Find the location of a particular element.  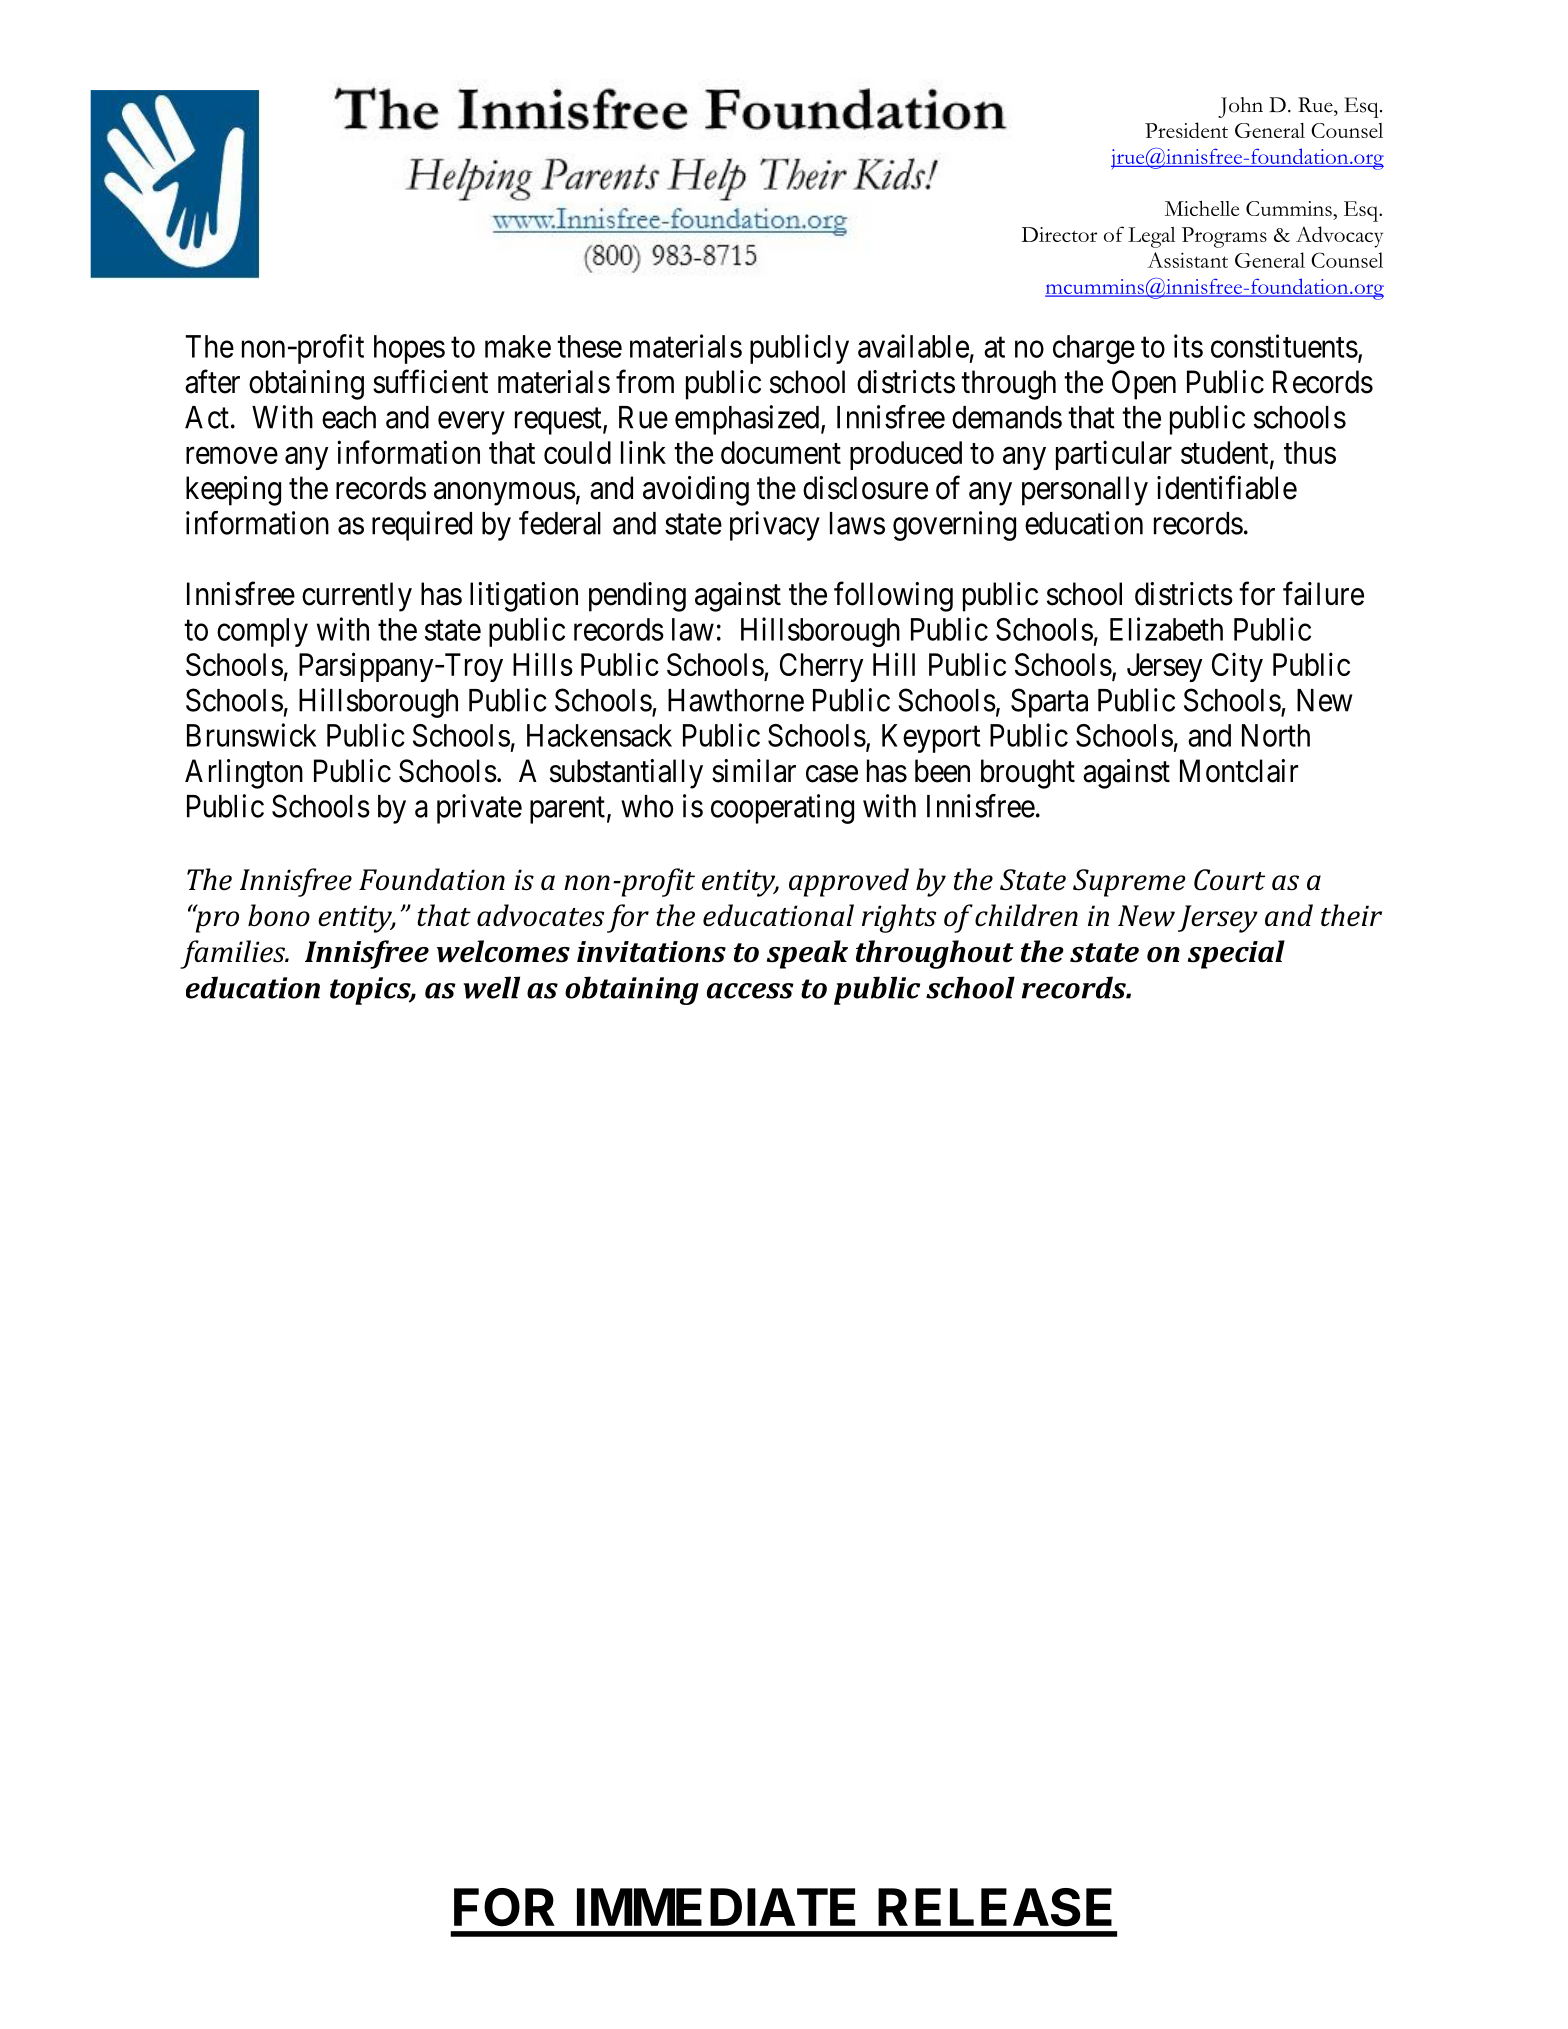

access is located at coordinates (750, 991).
